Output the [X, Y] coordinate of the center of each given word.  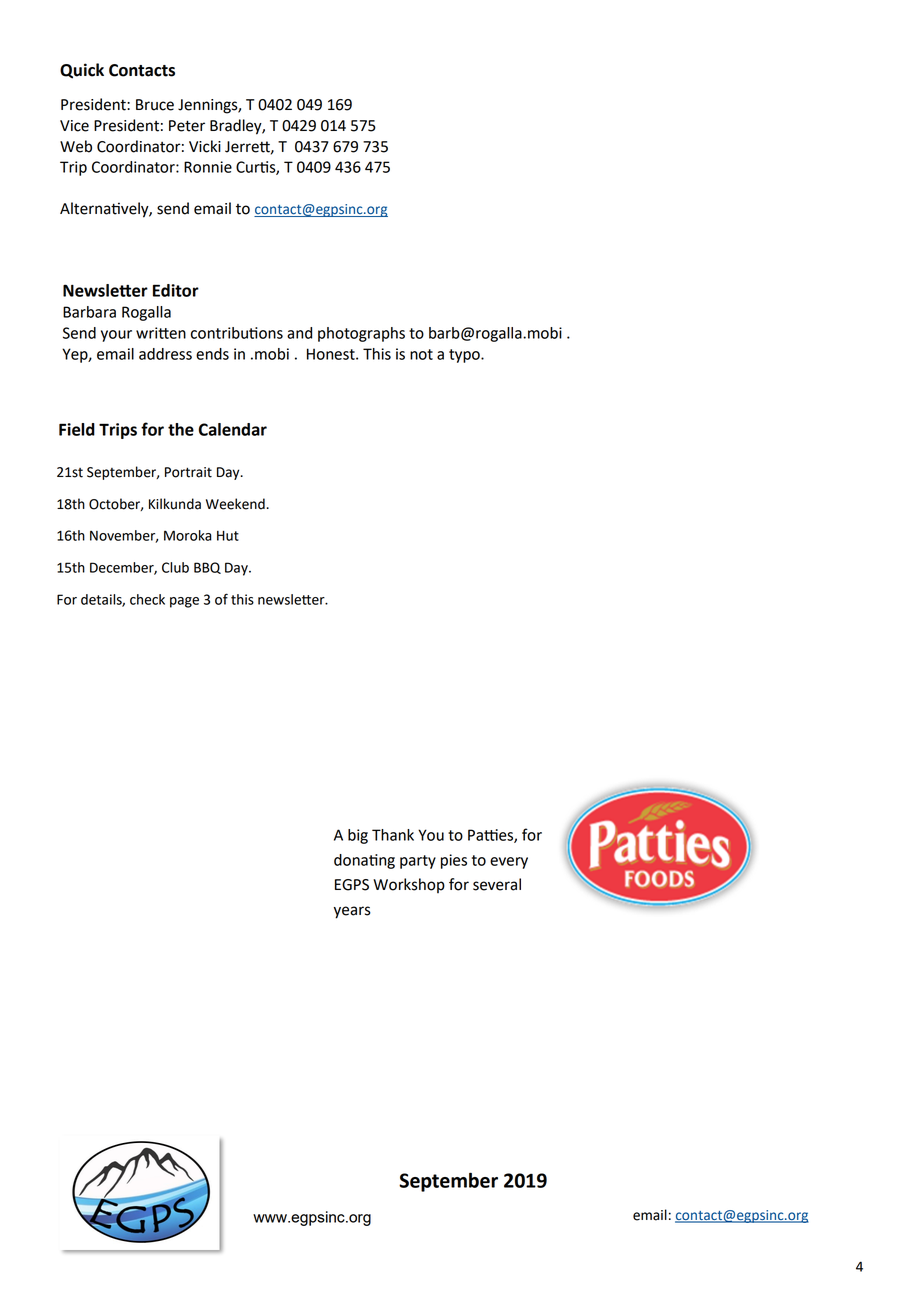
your [116, 336]
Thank [393, 835]
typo [465, 356]
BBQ [207, 568]
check [147, 599]
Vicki [205, 146]
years [352, 912]
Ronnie [208, 167]
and [299, 333]
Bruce [155, 105]
